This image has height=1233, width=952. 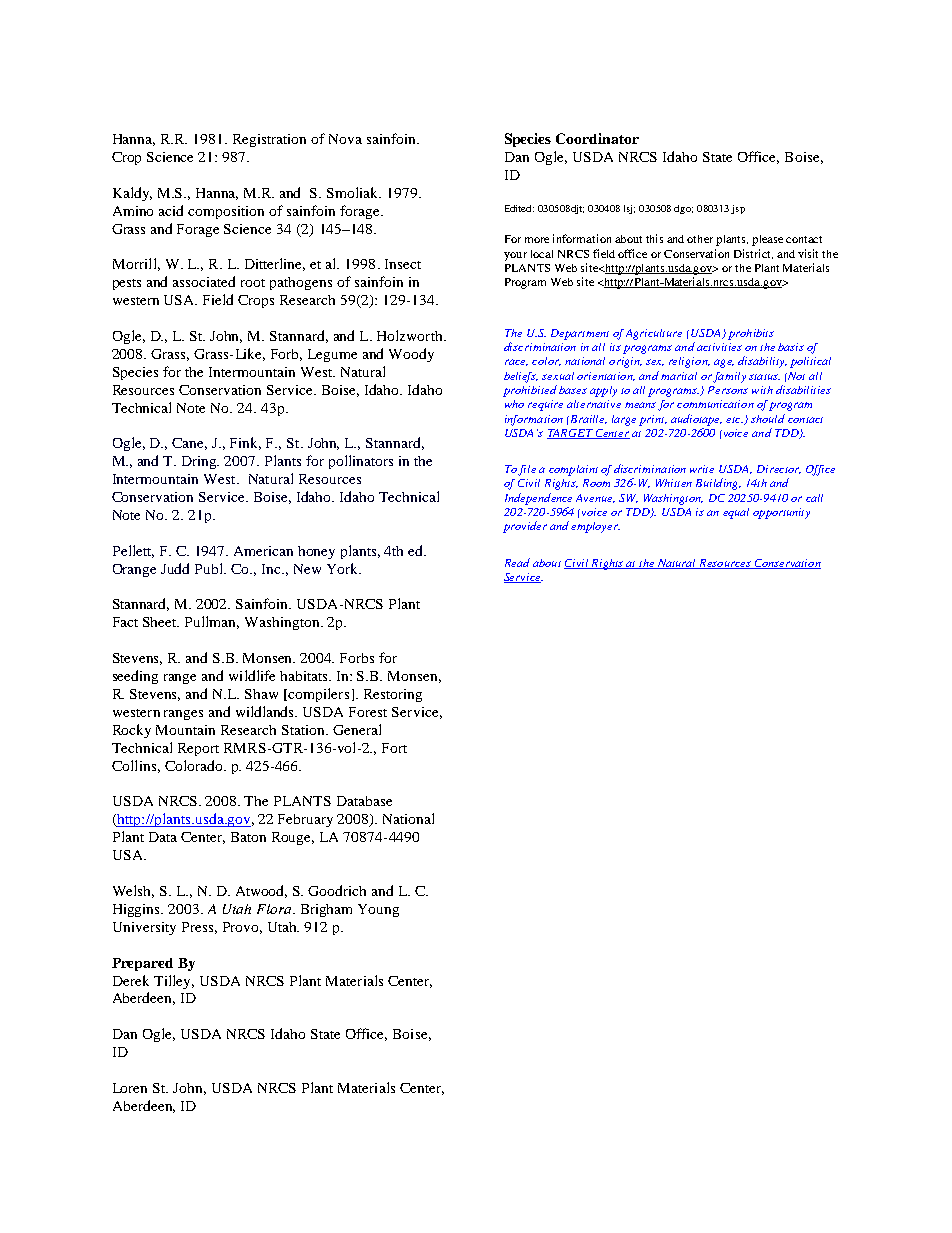 I want to click on Cane, so click(x=189, y=444).
